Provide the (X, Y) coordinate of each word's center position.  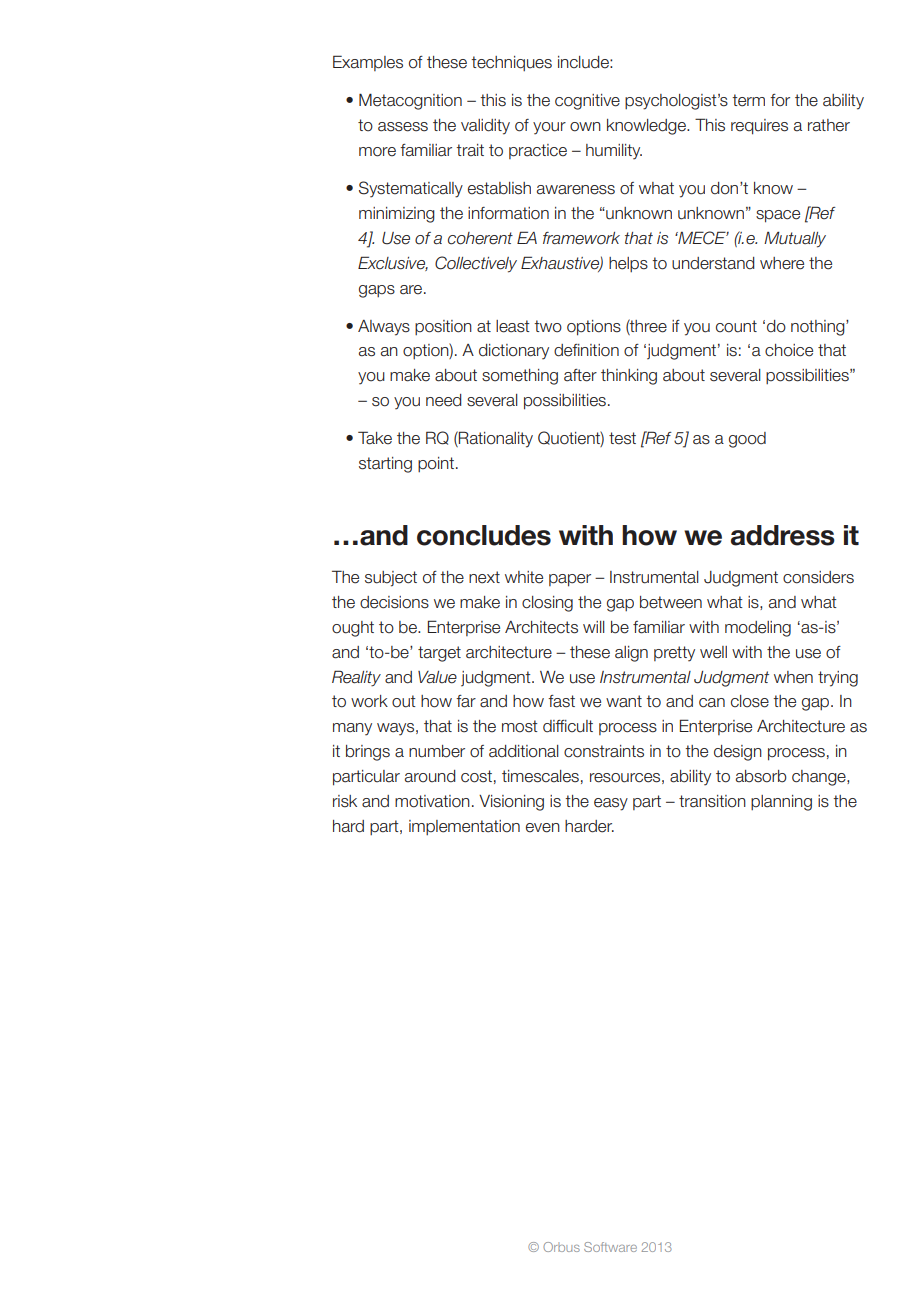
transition (712, 801)
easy (611, 804)
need (444, 400)
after (580, 375)
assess (403, 127)
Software (610, 1247)
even (543, 828)
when (793, 677)
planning (781, 803)
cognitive (587, 102)
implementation (464, 827)
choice (789, 350)
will (594, 627)
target (439, 654)
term (748, 100)
